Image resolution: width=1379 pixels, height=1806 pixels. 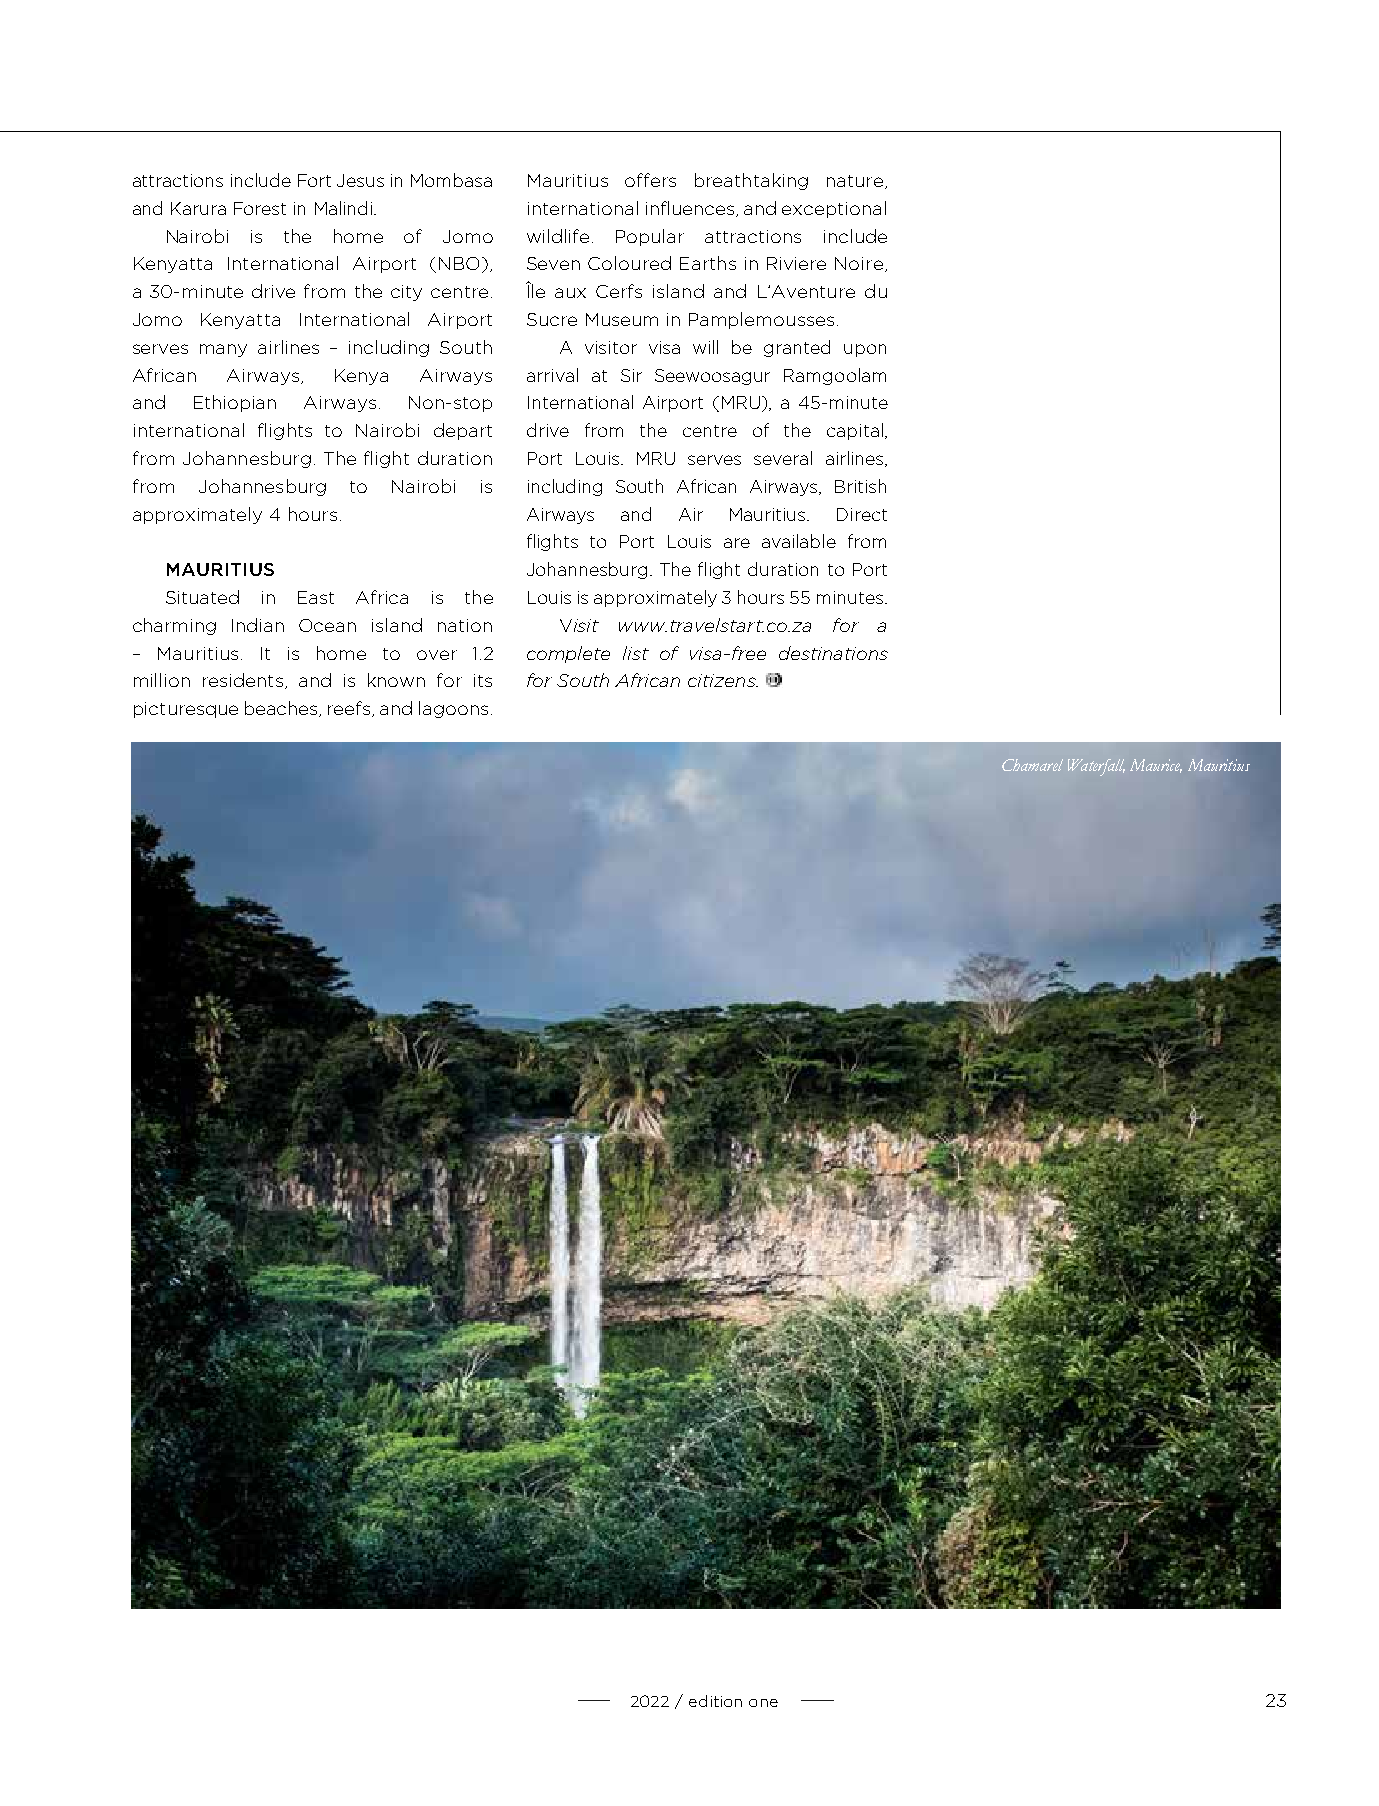 I want to click on Forest, so click(x=260, y=208).
